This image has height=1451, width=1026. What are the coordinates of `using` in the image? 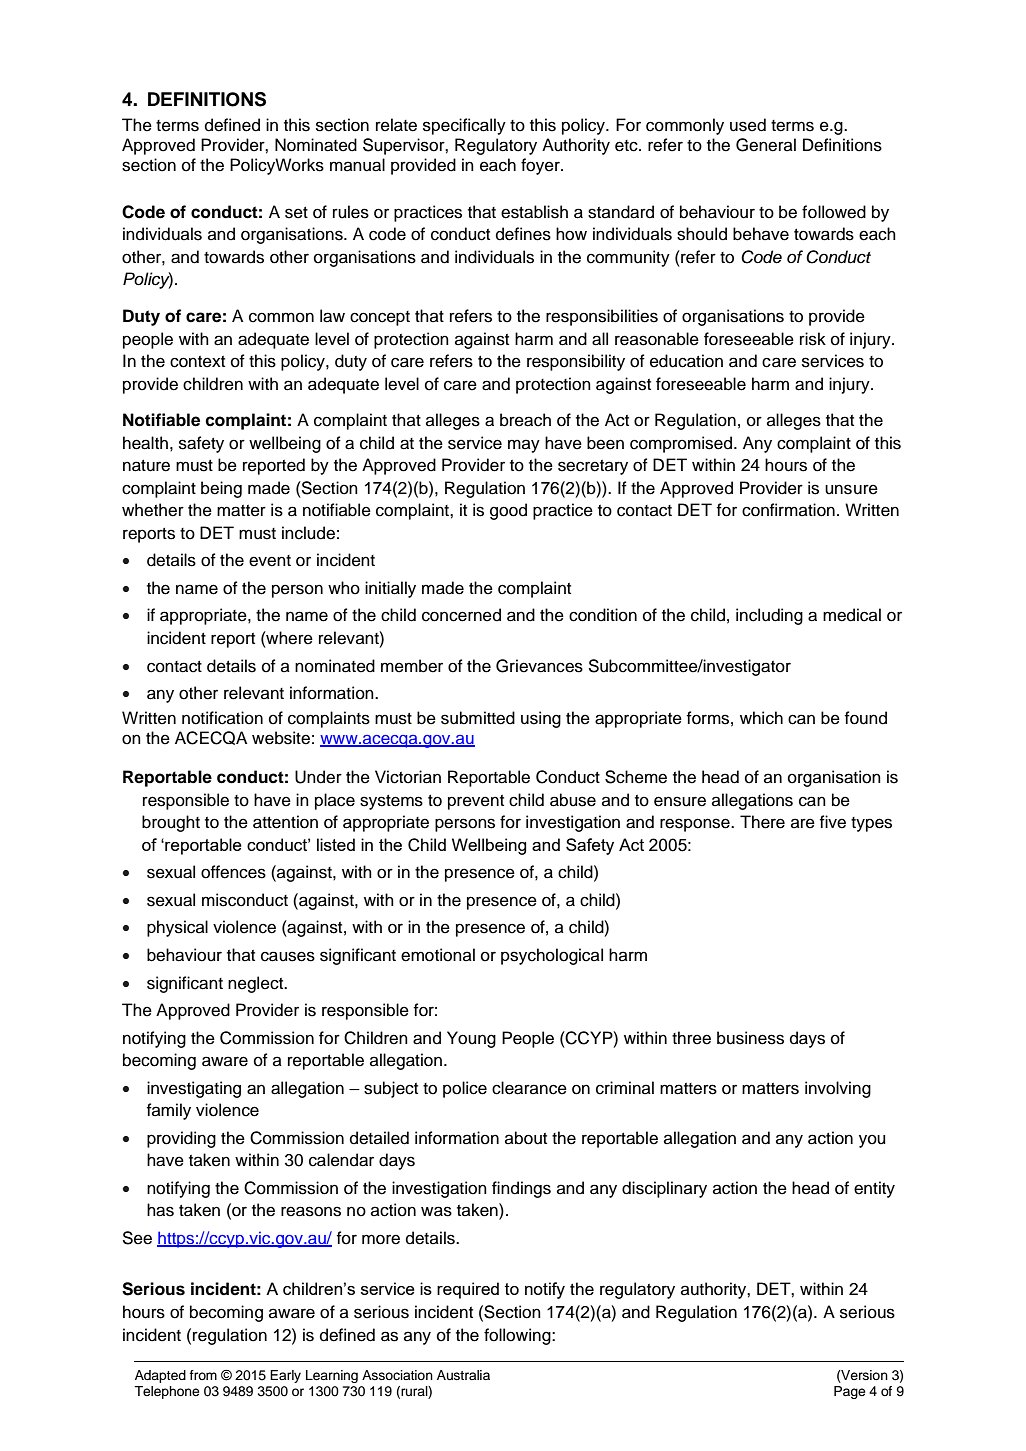 It's located at (541, 719).
